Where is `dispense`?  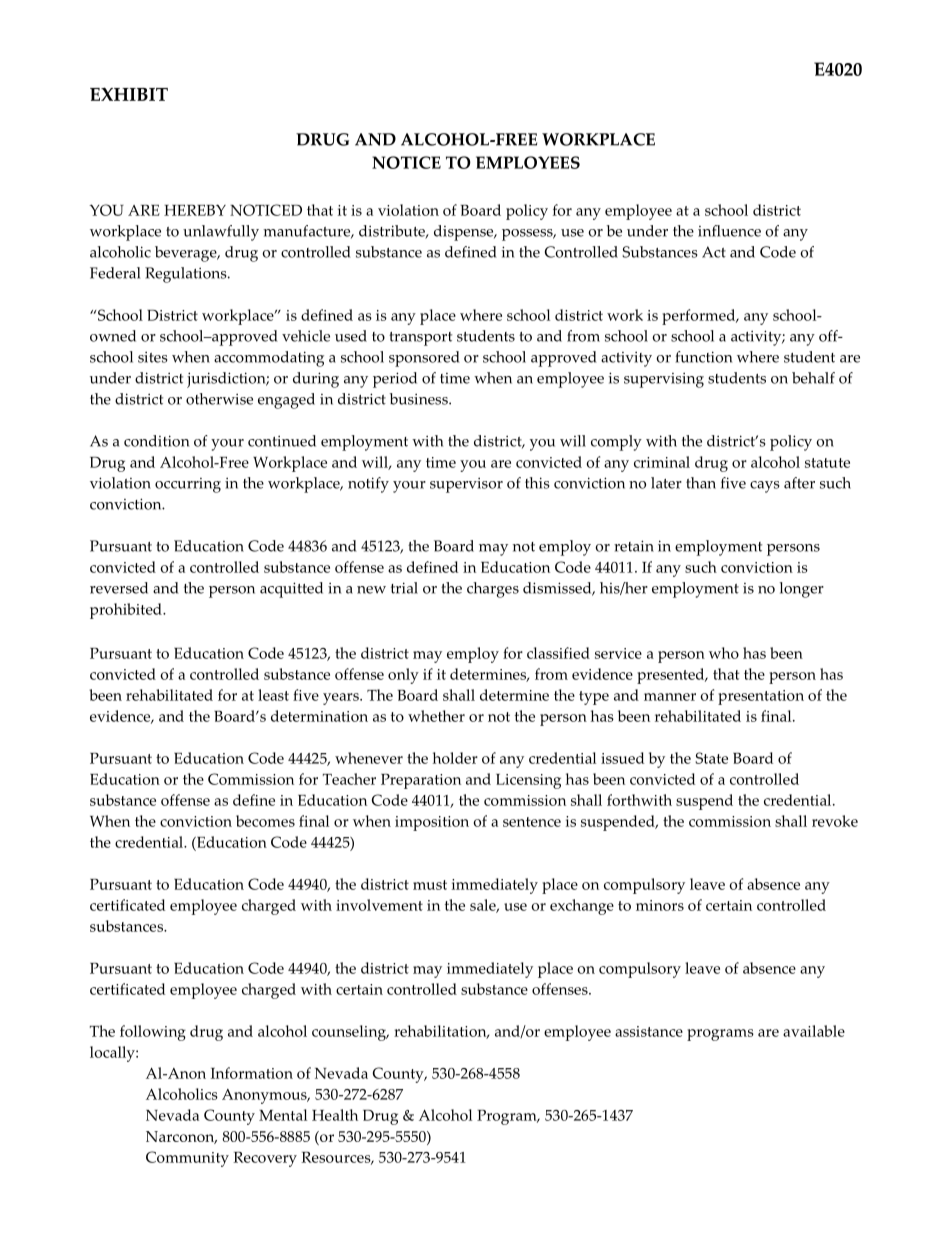 dispense is located at coordinates (465, 233).
